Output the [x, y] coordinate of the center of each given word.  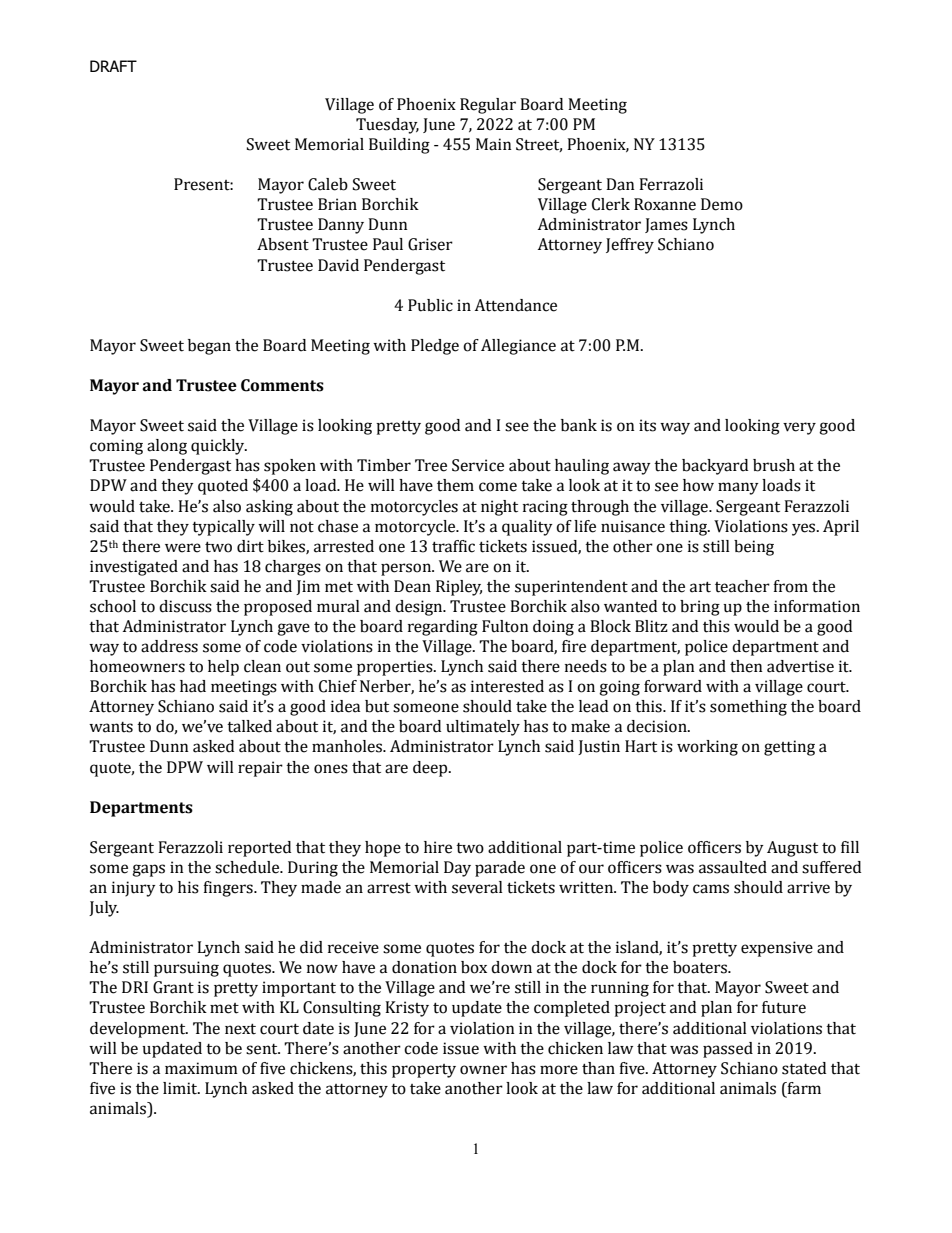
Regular [488, 106]
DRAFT [113, 66]
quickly [219, 447]
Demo [722, 204]
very [799, 428]
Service [478, 465]
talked [249, 726]
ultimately [483, 728]
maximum [201, 1068]
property [424, 1071]
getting [789, 748]
